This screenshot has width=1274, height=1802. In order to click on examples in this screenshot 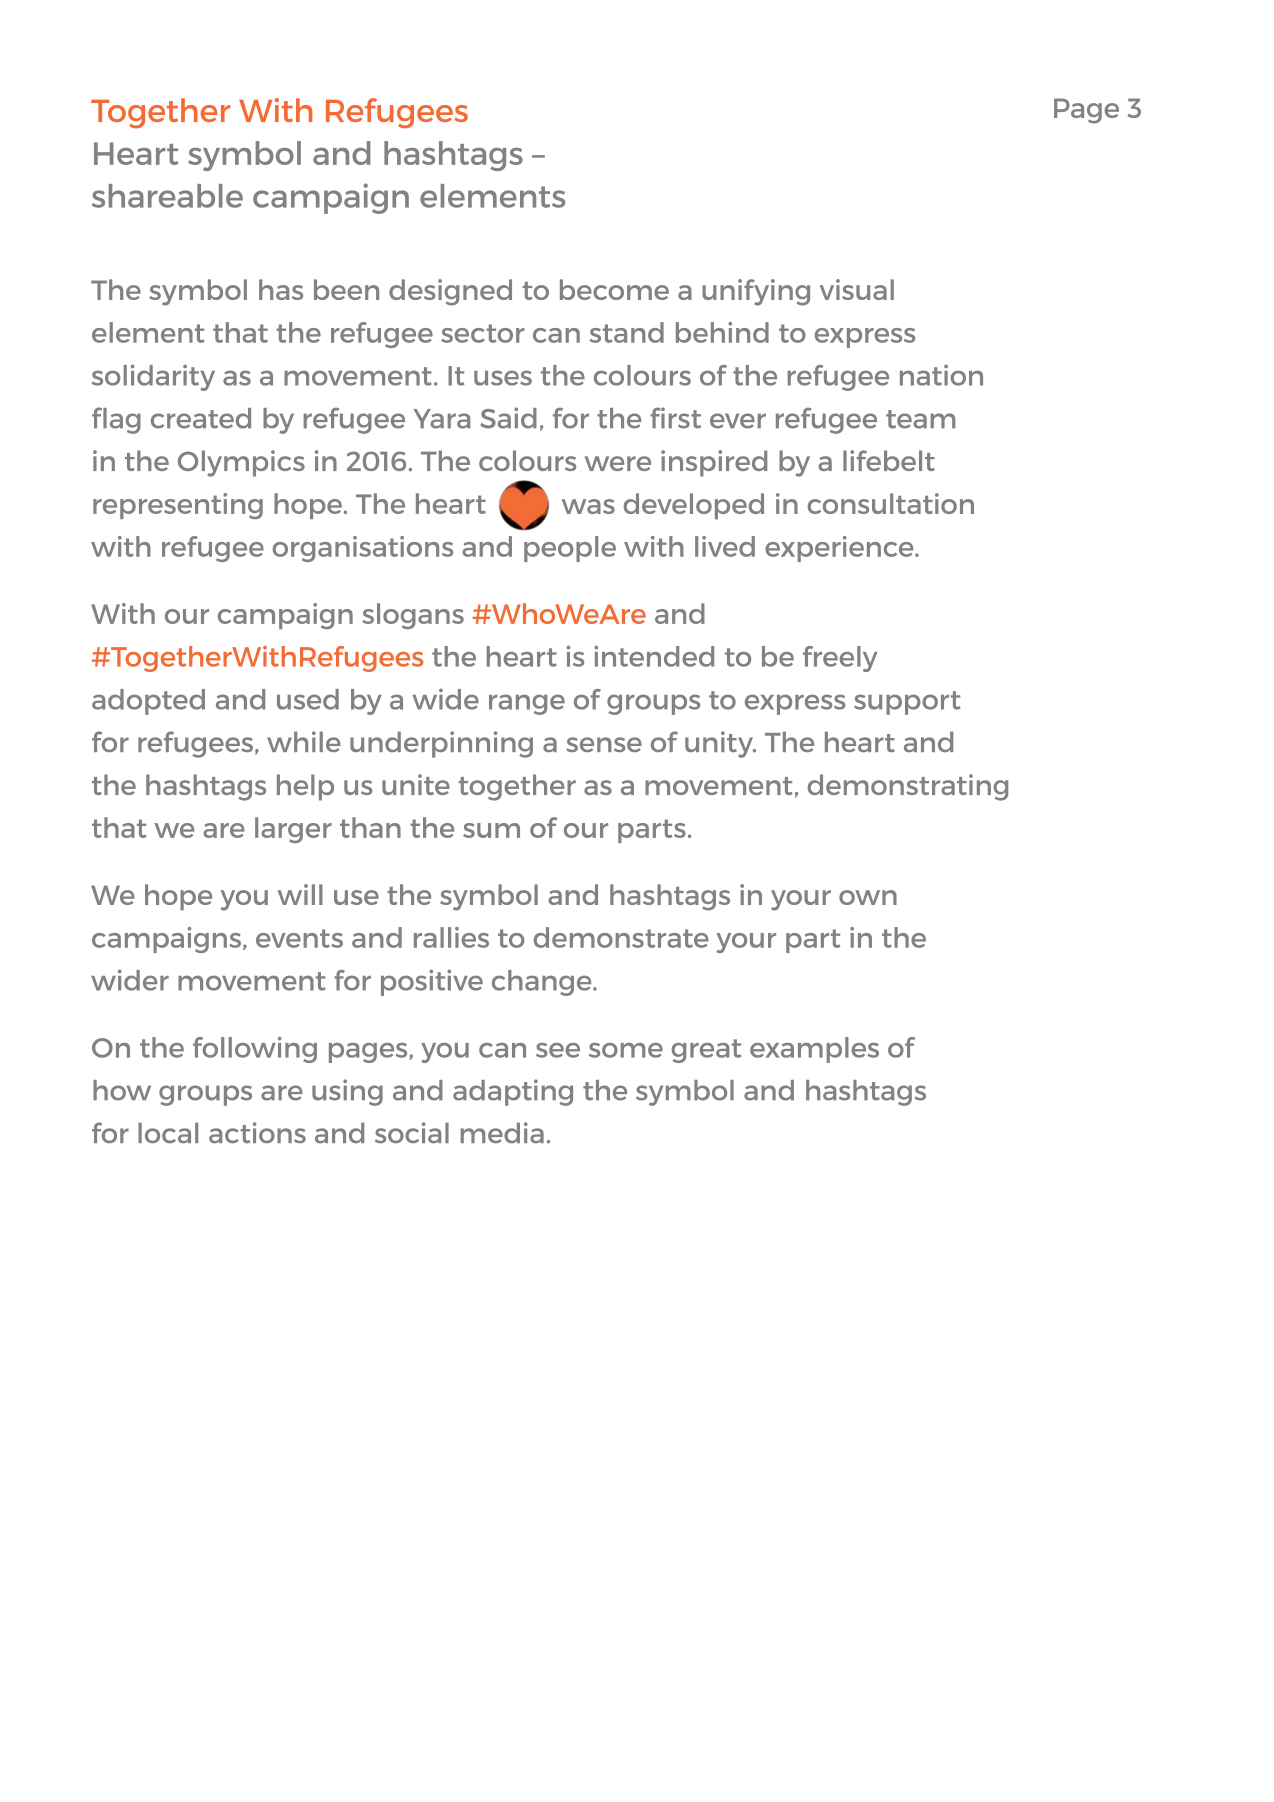, I will do `click(814, 1050)`.
